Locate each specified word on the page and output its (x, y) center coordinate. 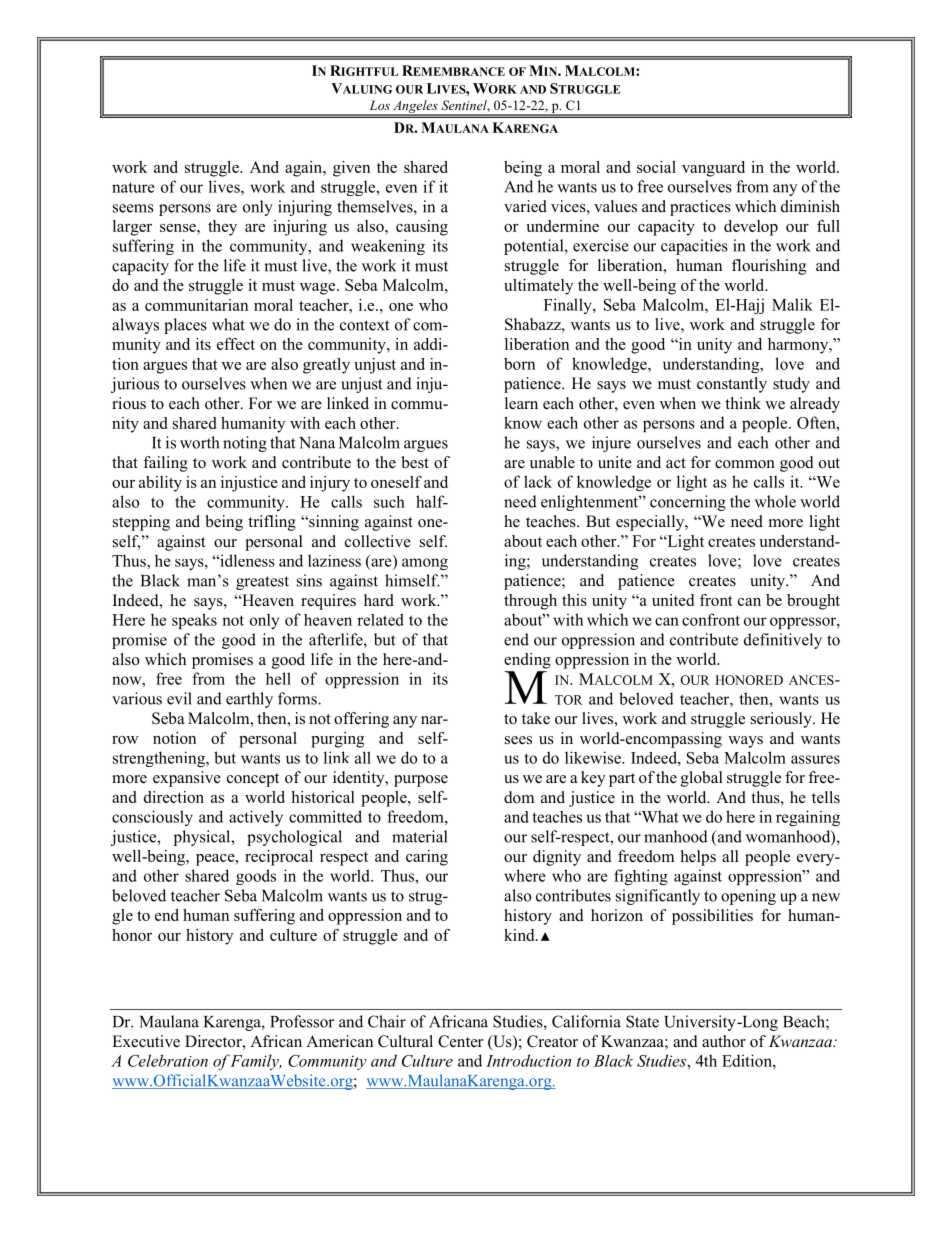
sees (518, 740)
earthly (249, 700)
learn (521, 403)
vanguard (713, 169)
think (743, 403)
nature (133, 187)
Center (460, 1041)
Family (255, 1062)
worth (199, 442)
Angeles (415, 108)
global (702, 779)
